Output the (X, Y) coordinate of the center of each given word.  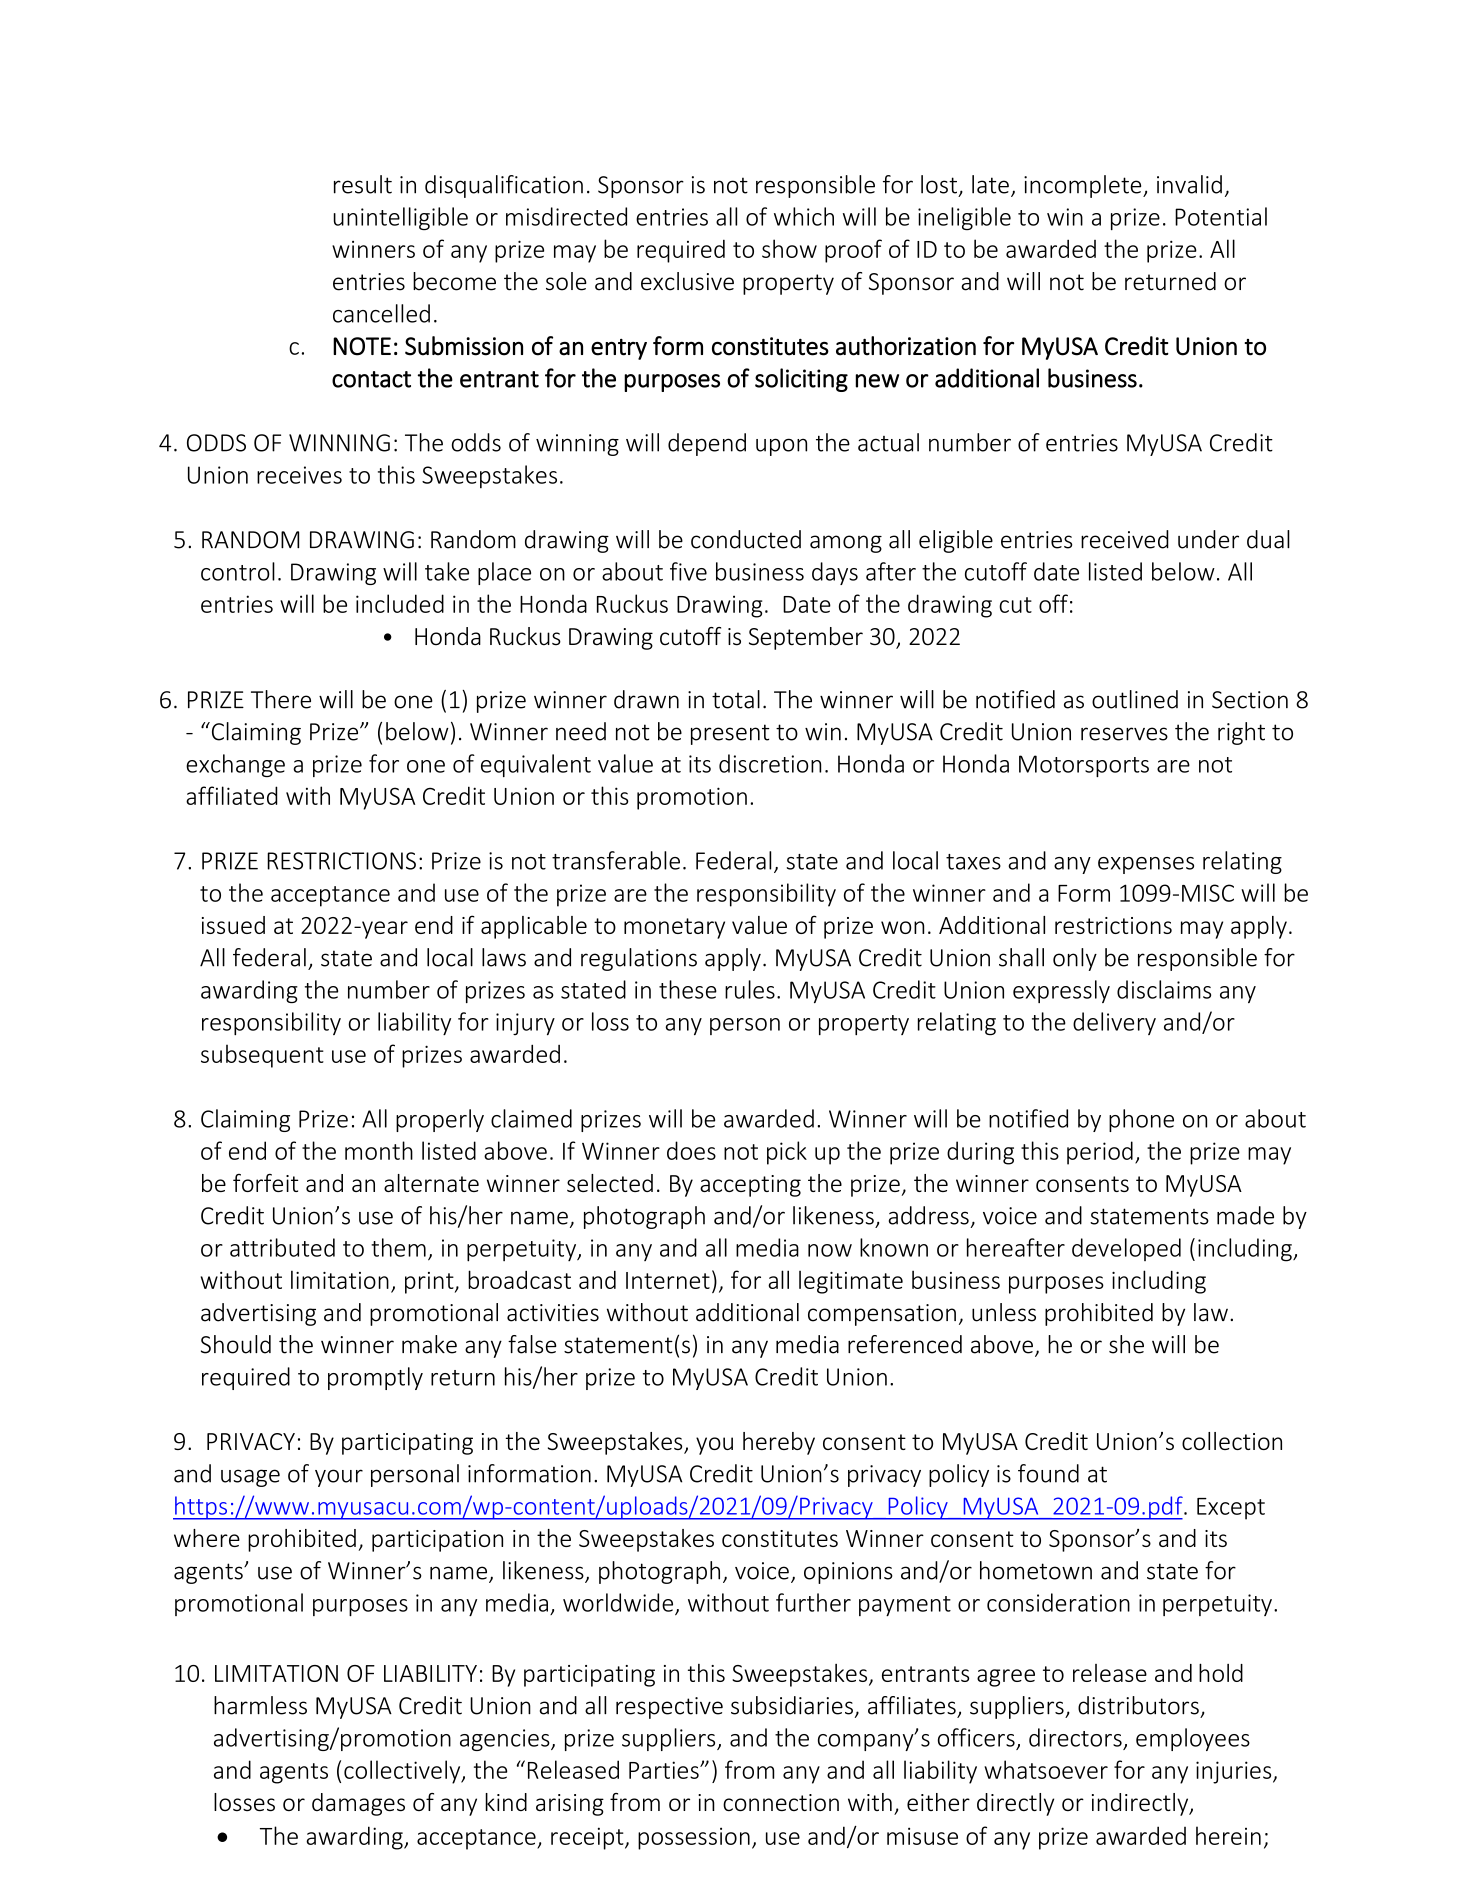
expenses (1146, 865)
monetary (674, 928)
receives (299, 475)
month (379, 1150)
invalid (1189, 184)
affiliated (232, 795)
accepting (750, 1186)
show (789, 248)
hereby (779, 1443)
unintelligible (400, 218)
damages (358, 1804)
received (1125, 539)
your (339, 1478)
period (1100, 1153)
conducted (746, 539)
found (1048, 1473)
